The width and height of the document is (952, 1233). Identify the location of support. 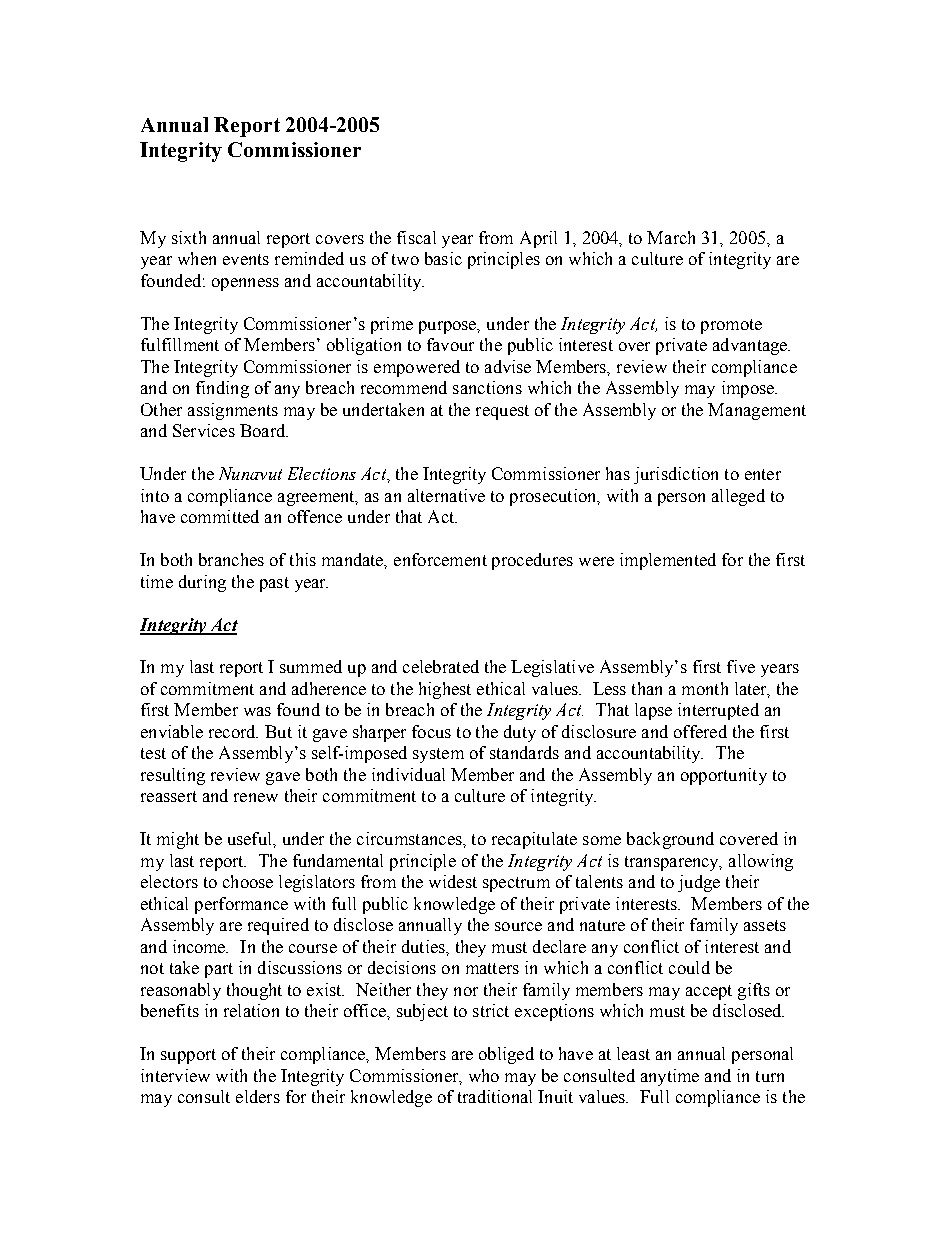
(188, 1056).
